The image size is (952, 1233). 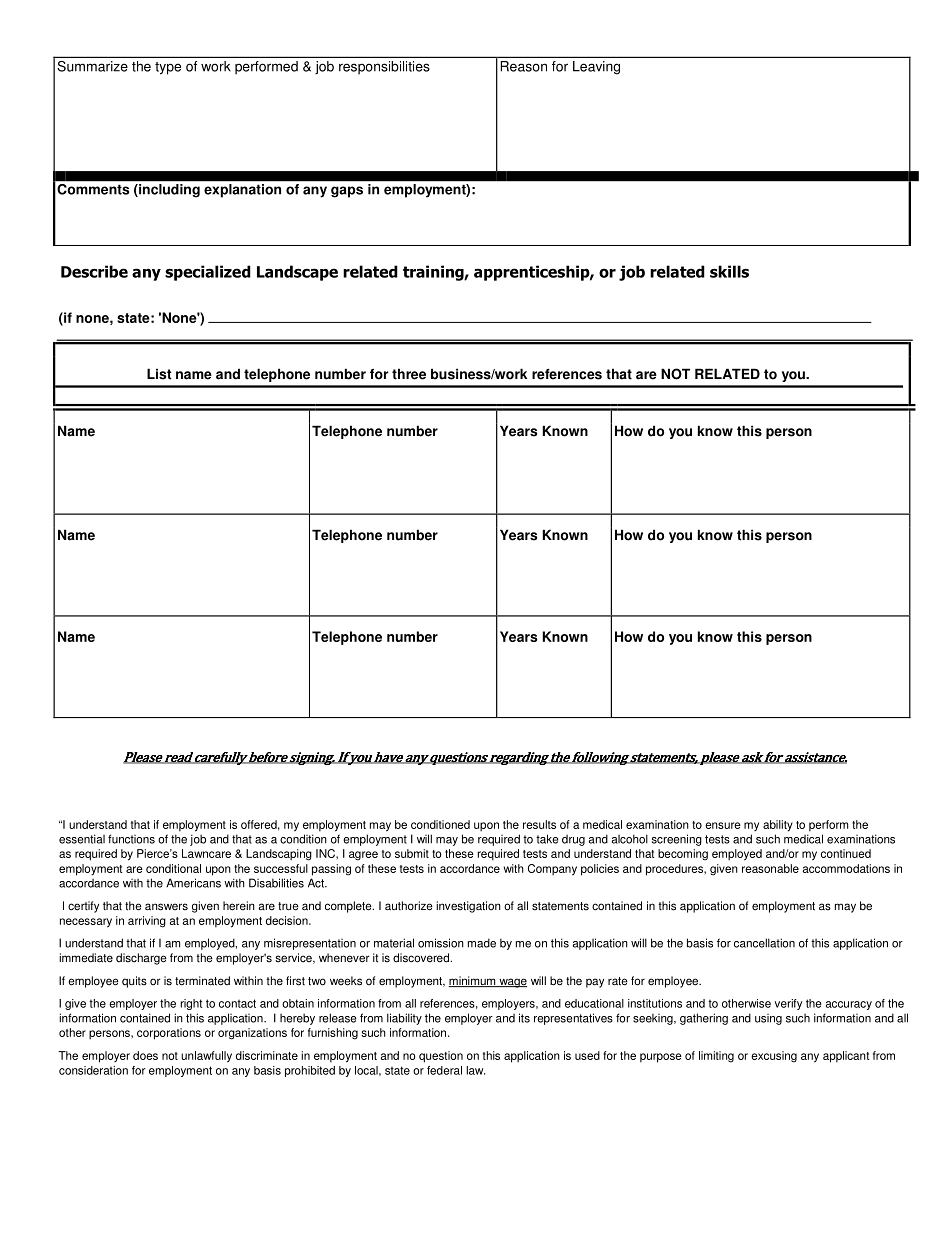 What do you see at coordinates (208, 273) in the image?
I see `specialized` at bounding box center [208, 273].
